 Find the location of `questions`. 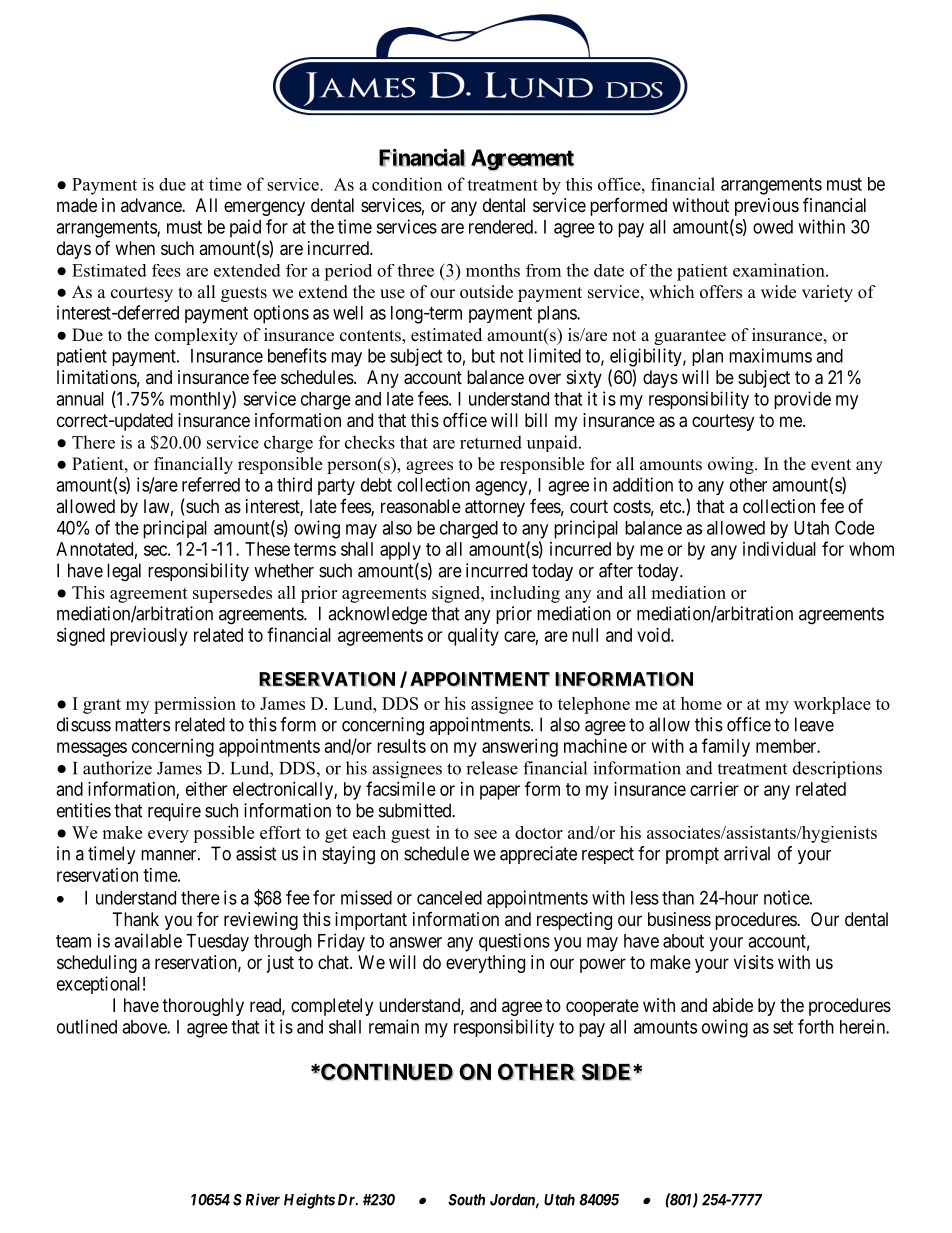

questions is located at coordinates (514, 942).
